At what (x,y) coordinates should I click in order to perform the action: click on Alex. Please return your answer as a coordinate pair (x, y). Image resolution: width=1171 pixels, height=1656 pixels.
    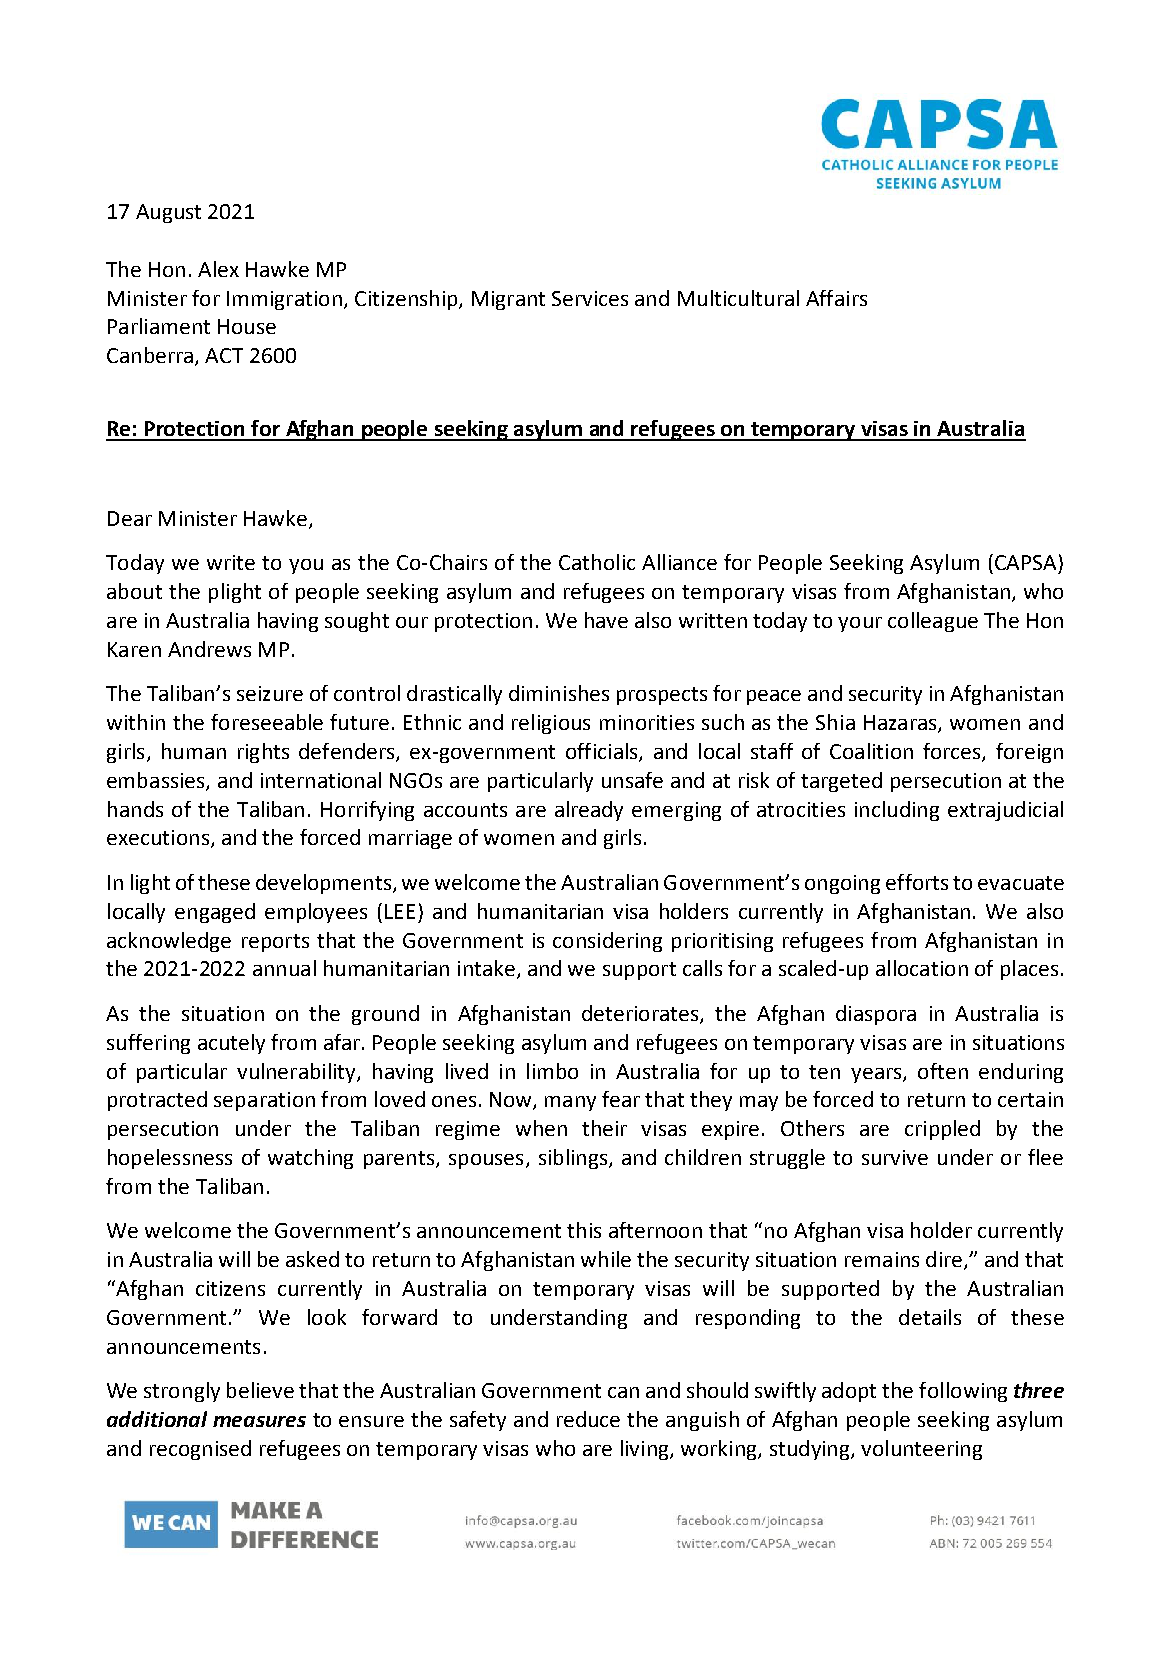
    Looking at the image, I should click on (218, 269).
